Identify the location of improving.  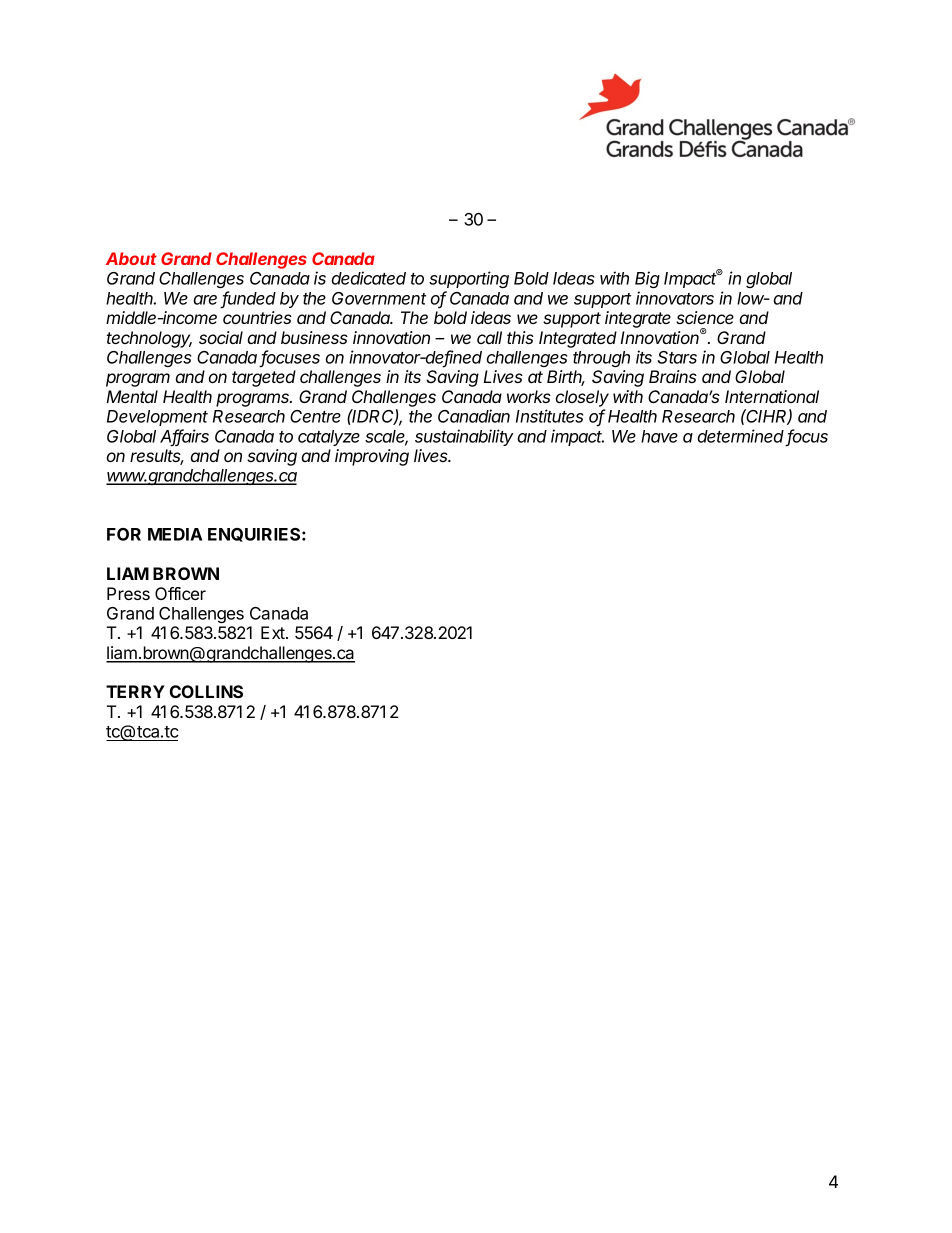
(372, 457).
